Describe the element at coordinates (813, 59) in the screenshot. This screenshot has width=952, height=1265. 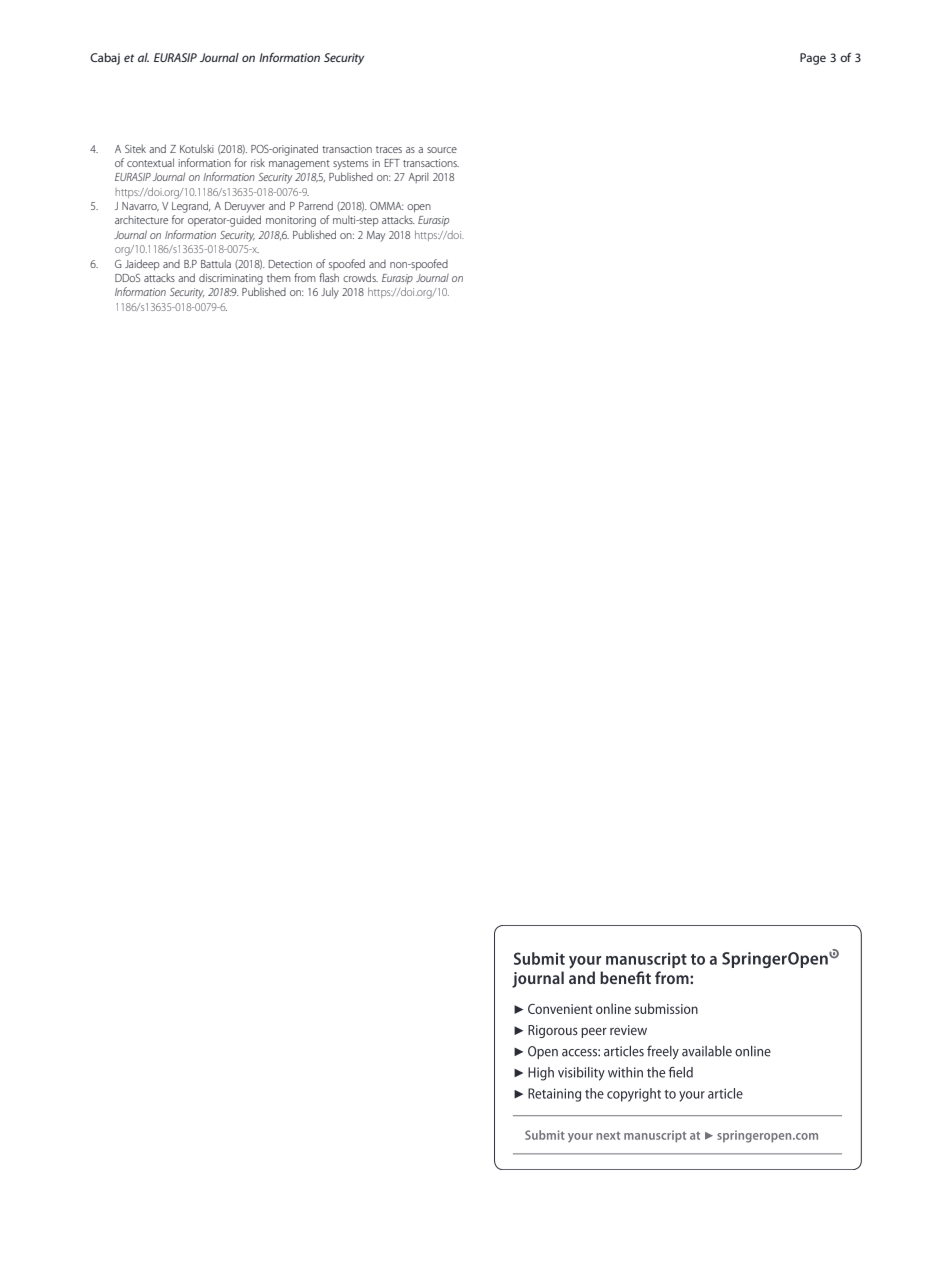
I see `Page` at that location.
